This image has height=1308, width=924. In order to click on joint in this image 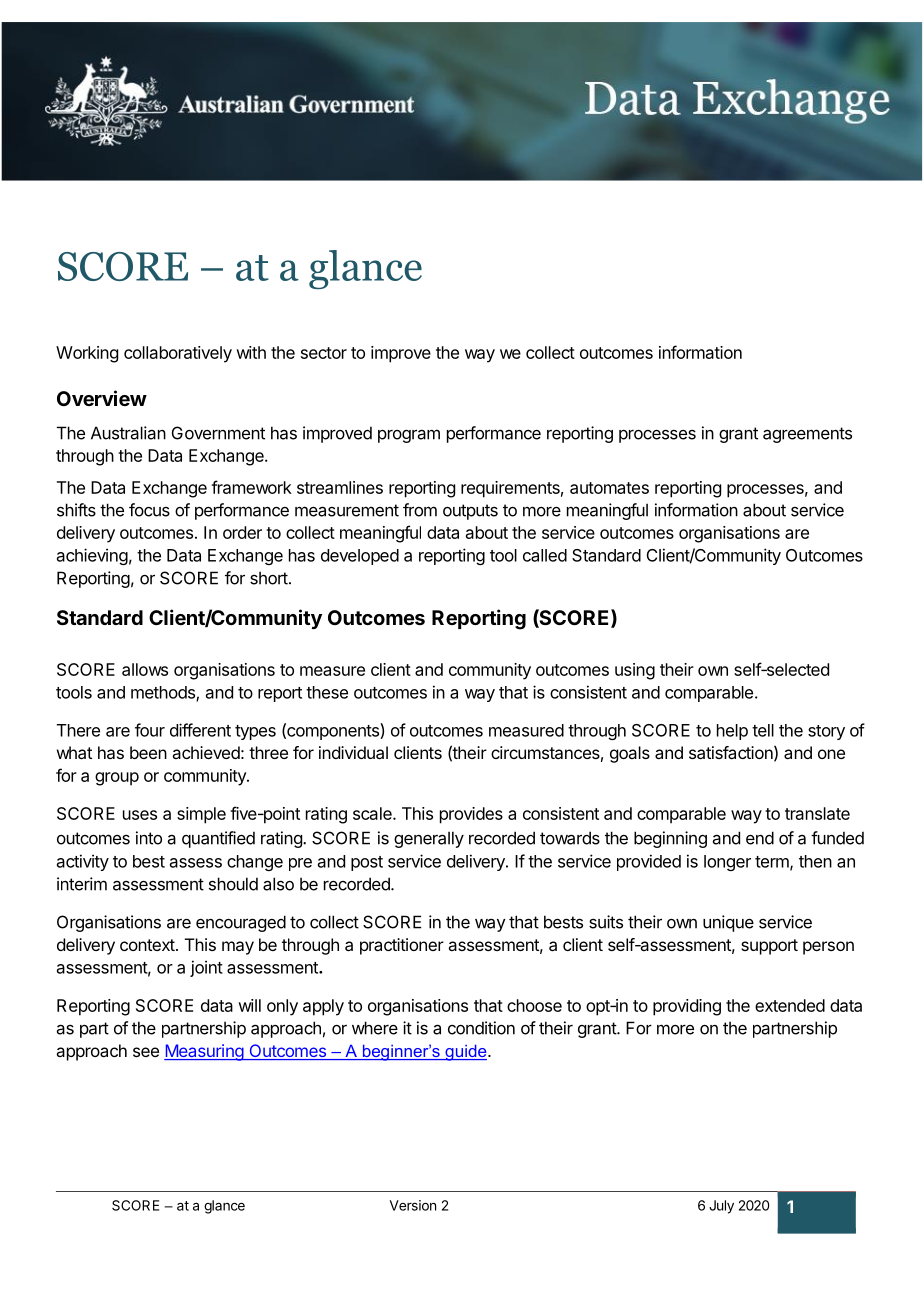, I will do `click(206, 968)`.
